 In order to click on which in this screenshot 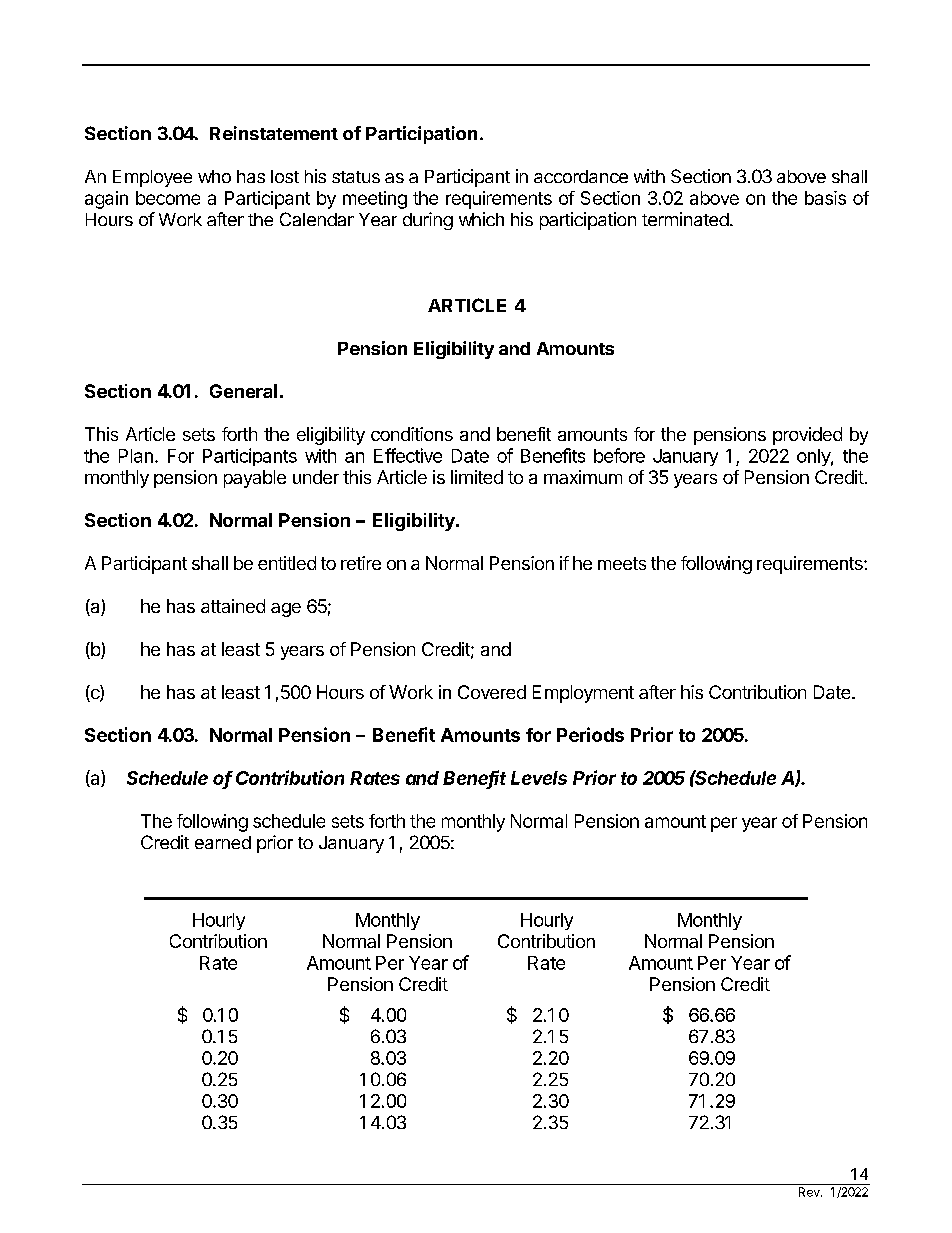, I will do `click(481, 219)`.
